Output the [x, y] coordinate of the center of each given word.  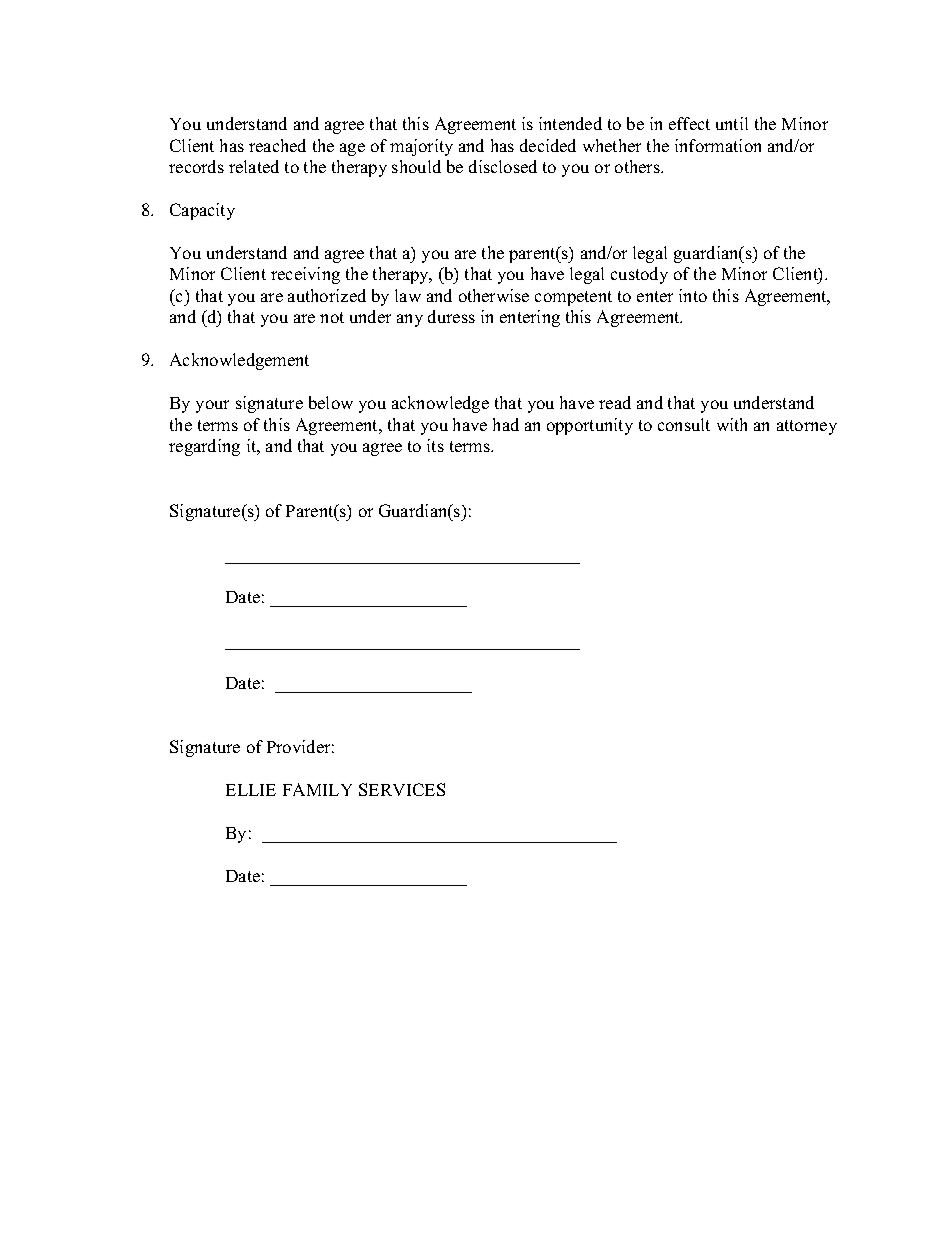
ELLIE [251, 790]
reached [277, 145]
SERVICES [402, 789]
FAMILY [317, 789]
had [506, 424]
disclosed [503, 166]
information [718, 145]
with [732, 424]
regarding [204, 447]
